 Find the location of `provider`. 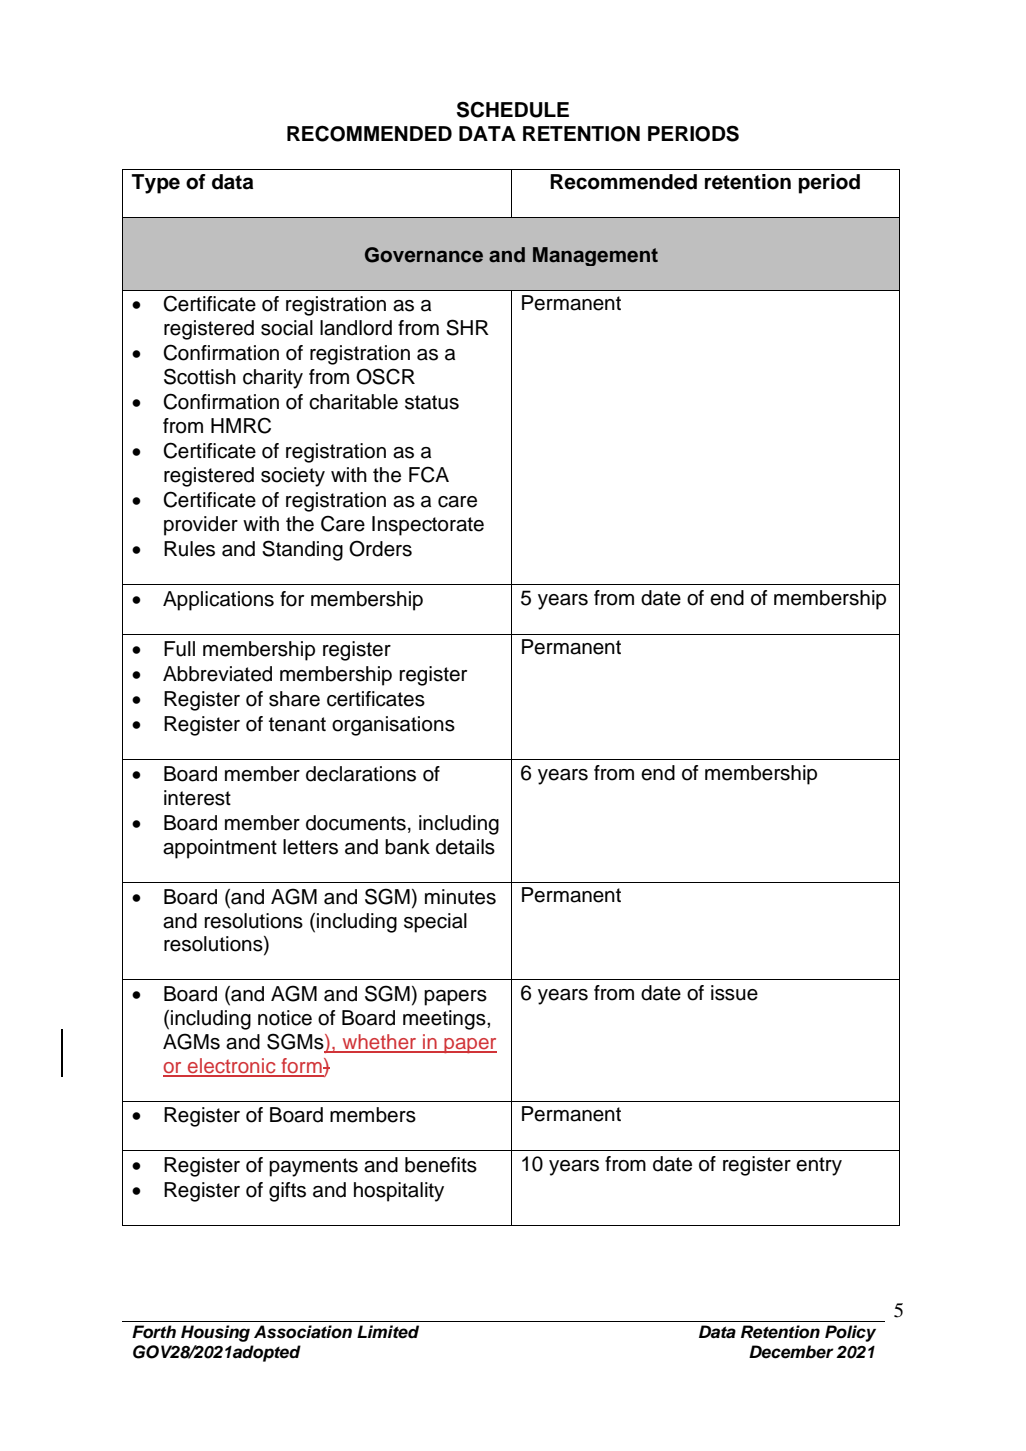

provider is located at coordinates (201, 526).
